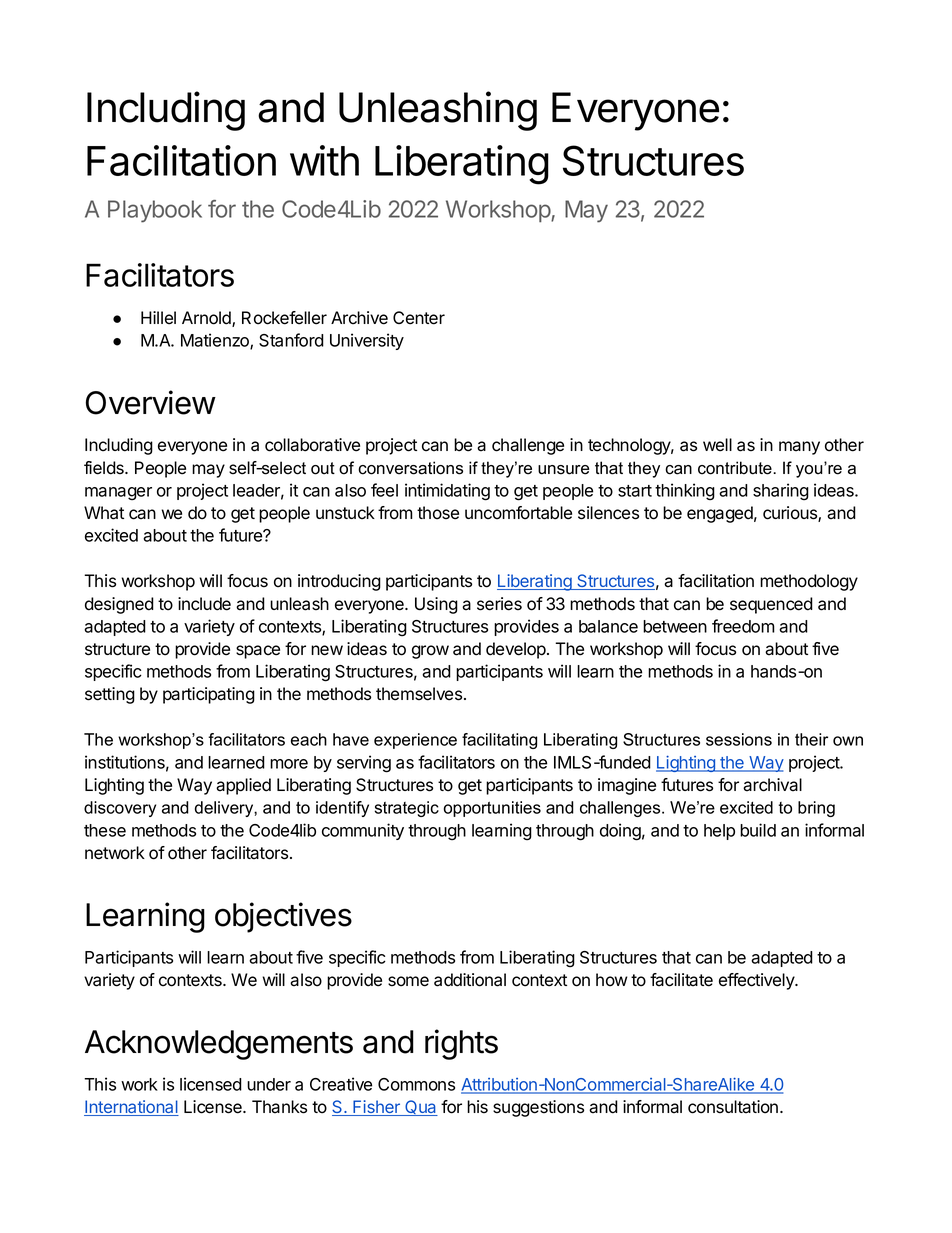  Describe the element at coordinates (772, 785) in the image. I see `archival` at that location.
